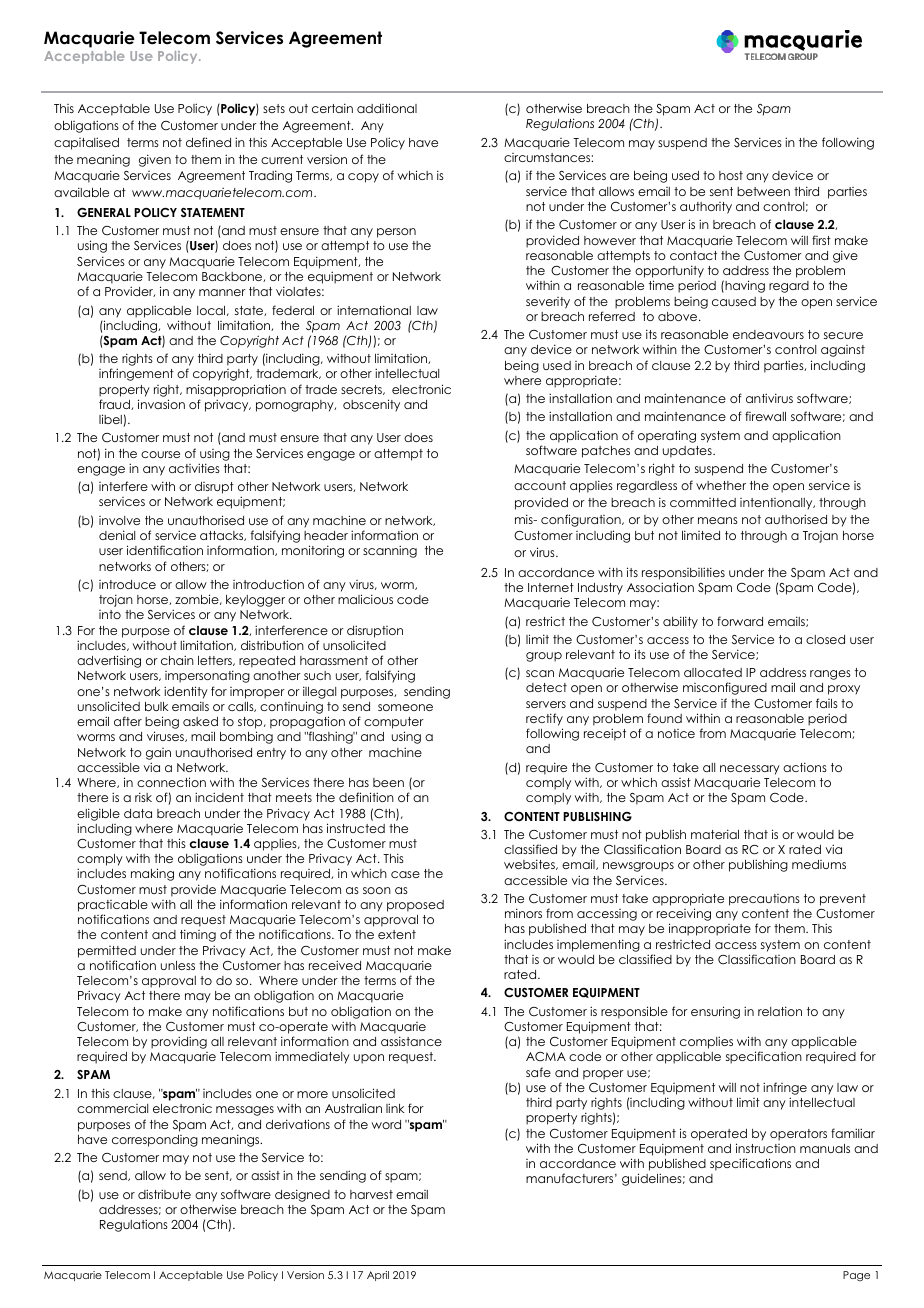 This document has width=924, height=1308. I want to click on defined, so click(208, 142).
